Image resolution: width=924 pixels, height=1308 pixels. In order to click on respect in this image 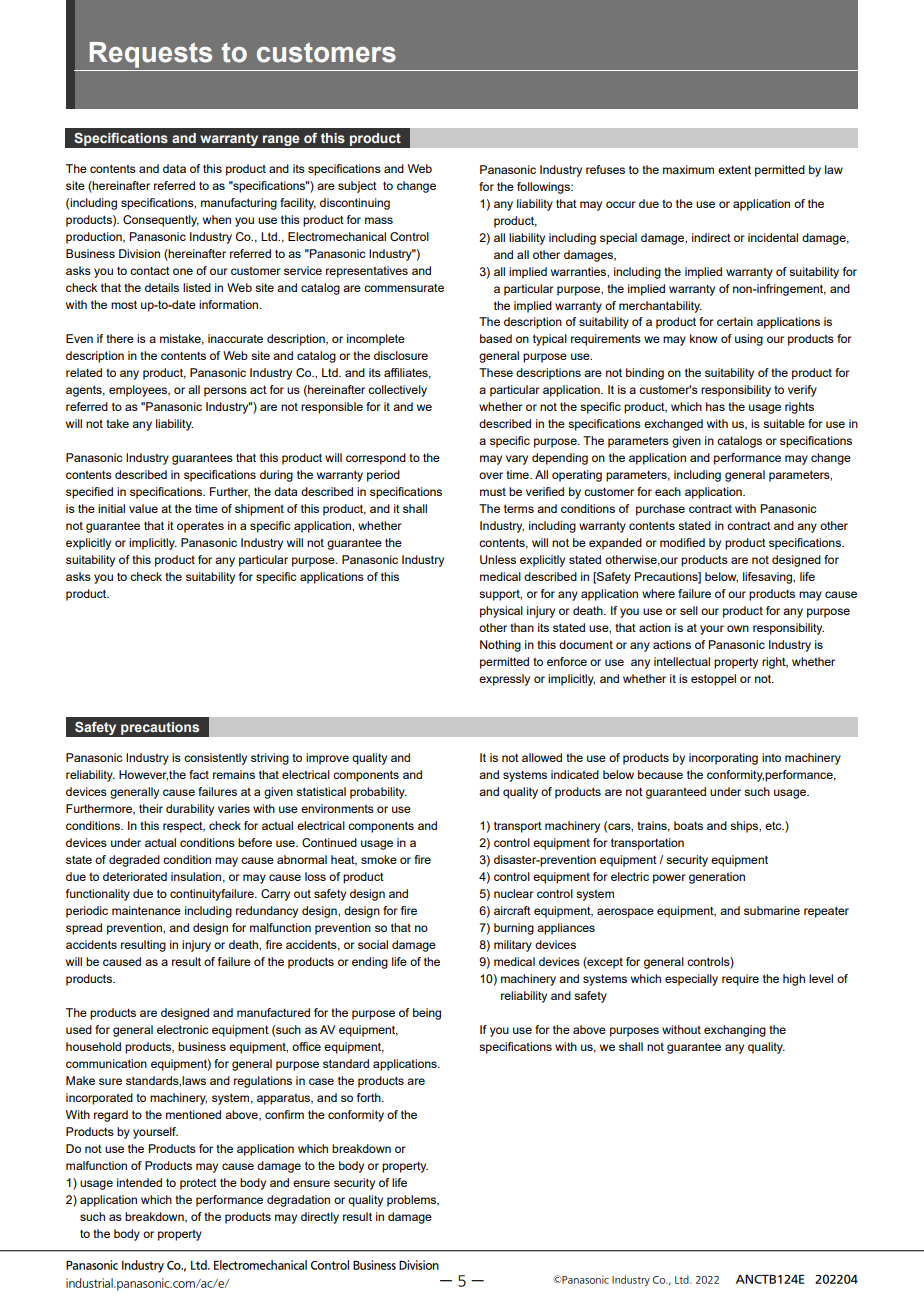, I will do `click(184, 827)`.
